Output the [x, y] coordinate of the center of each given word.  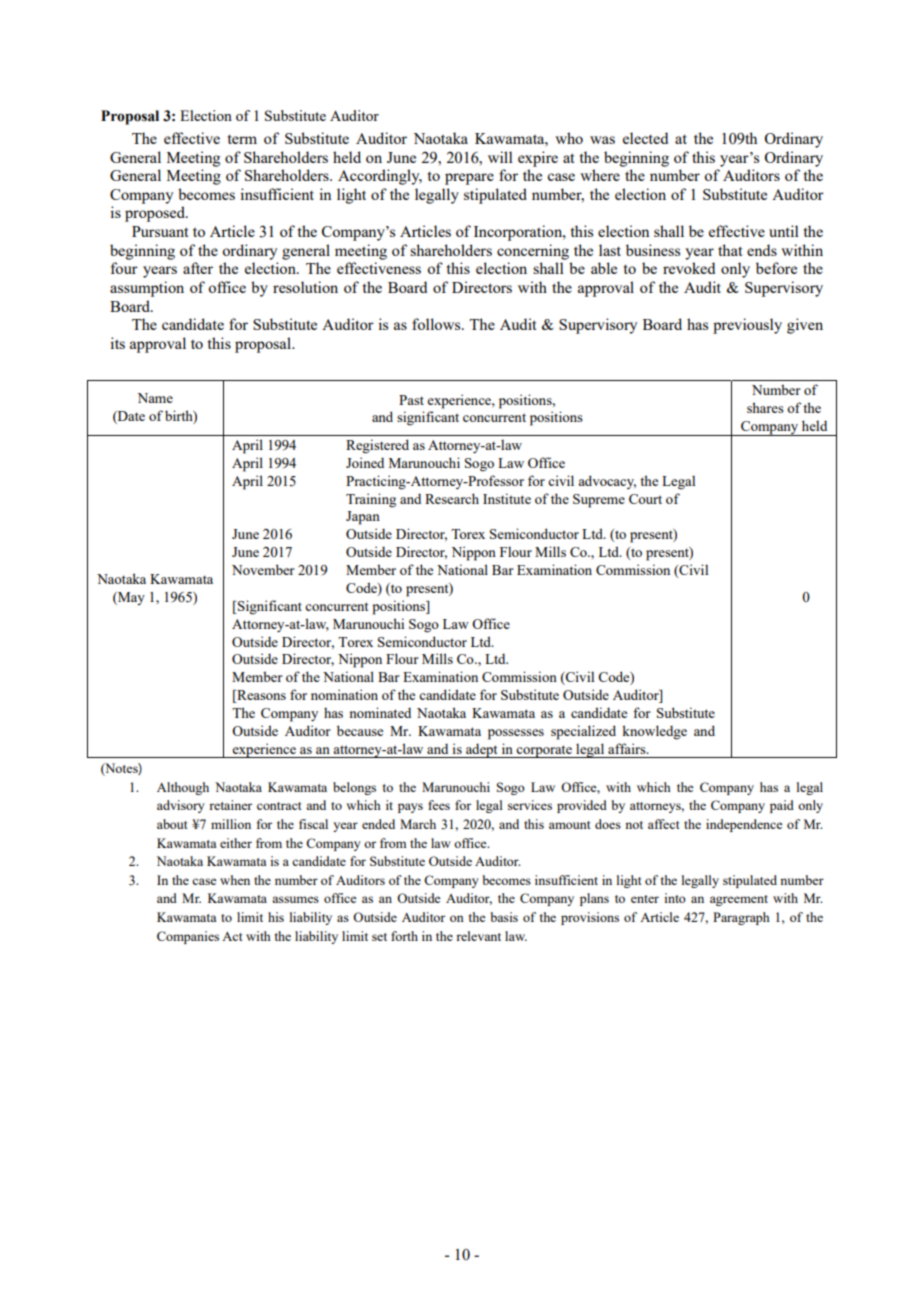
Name [155, 398]
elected [645, 138]
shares [765, 407]
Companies [188, 937]
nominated [380, 712]
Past [411, 400]
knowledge [654, 732]
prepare [469, 179]
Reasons [260, 696]
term [242, 139]
